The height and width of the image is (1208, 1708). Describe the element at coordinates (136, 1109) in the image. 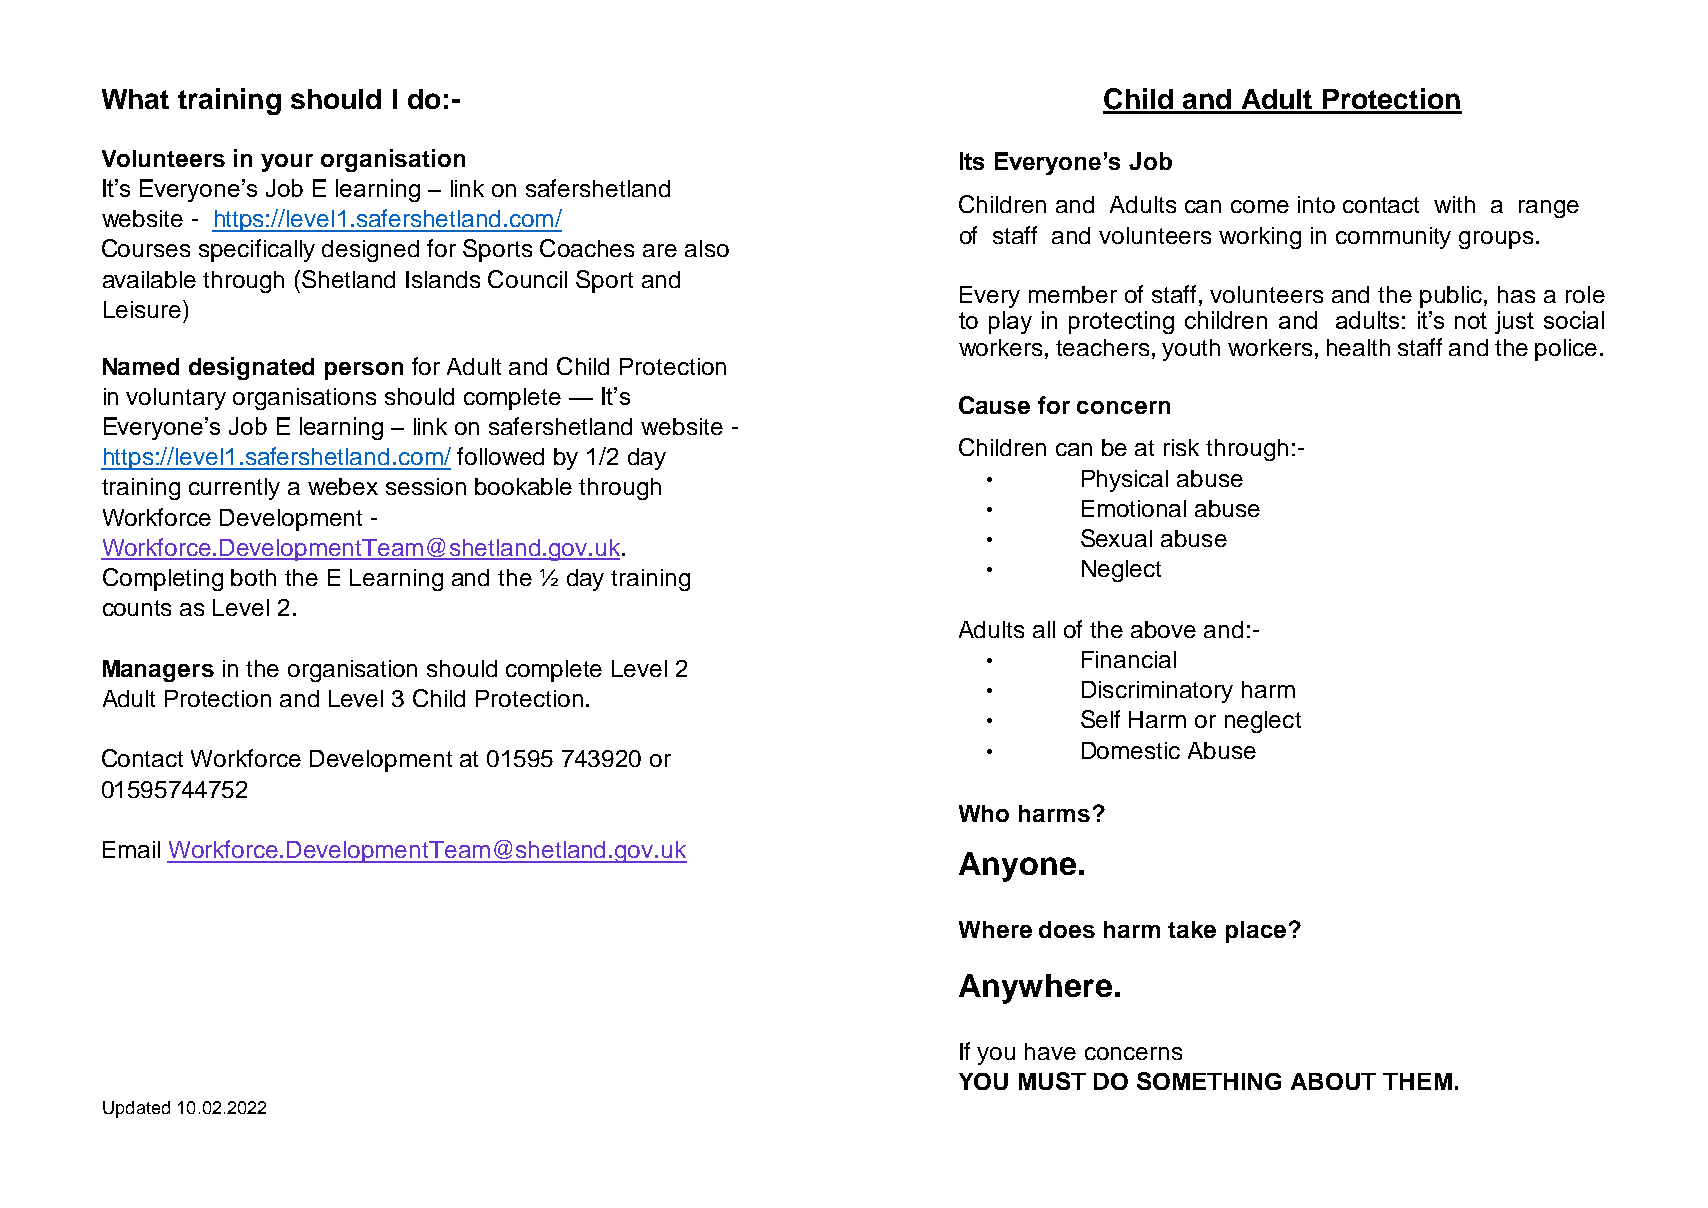

I see `Updated` at that location.
